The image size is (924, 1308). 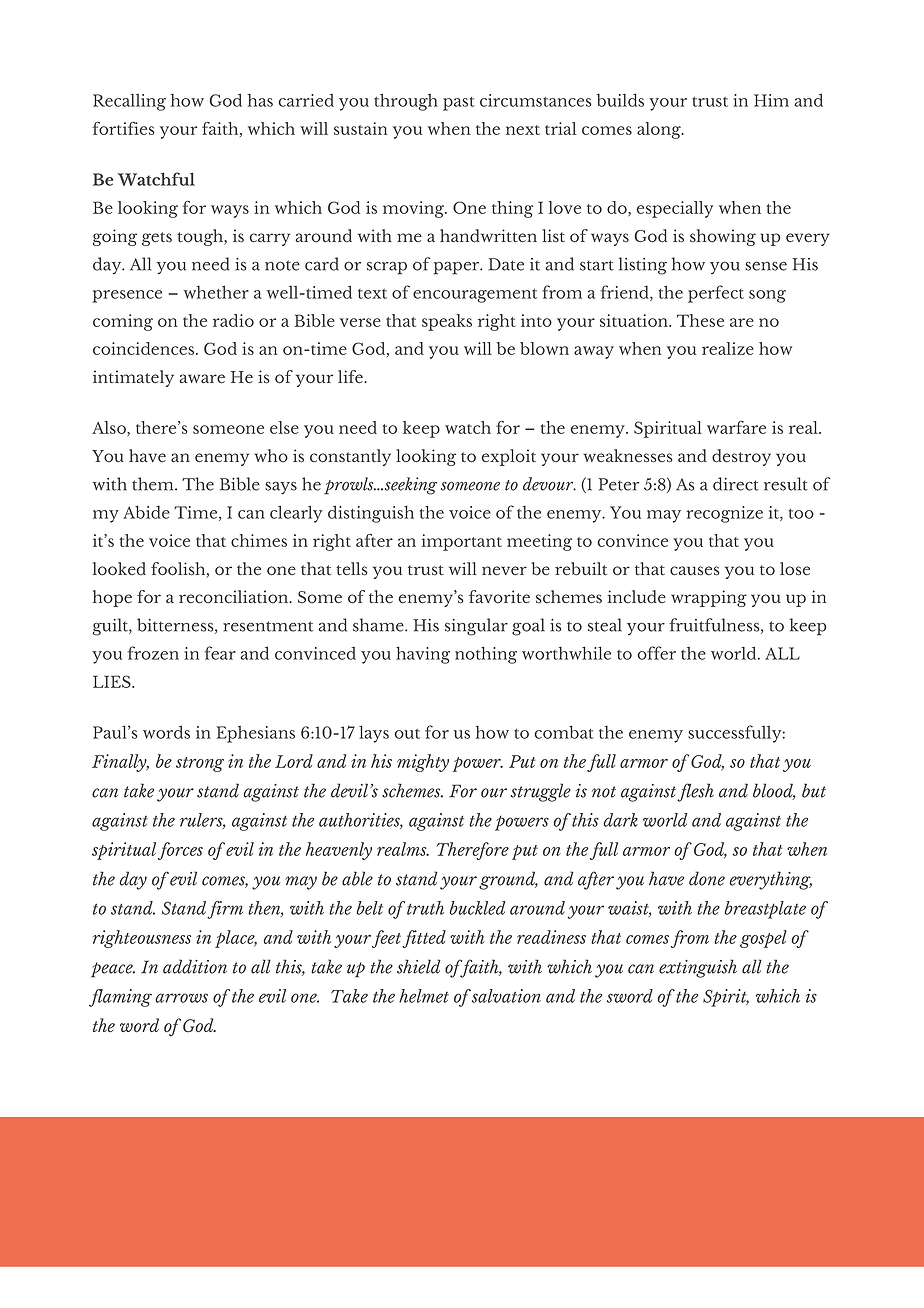 What do you see at coordinates (660, 130) in the document?
I see `along` at bounding box center [660, 130].
